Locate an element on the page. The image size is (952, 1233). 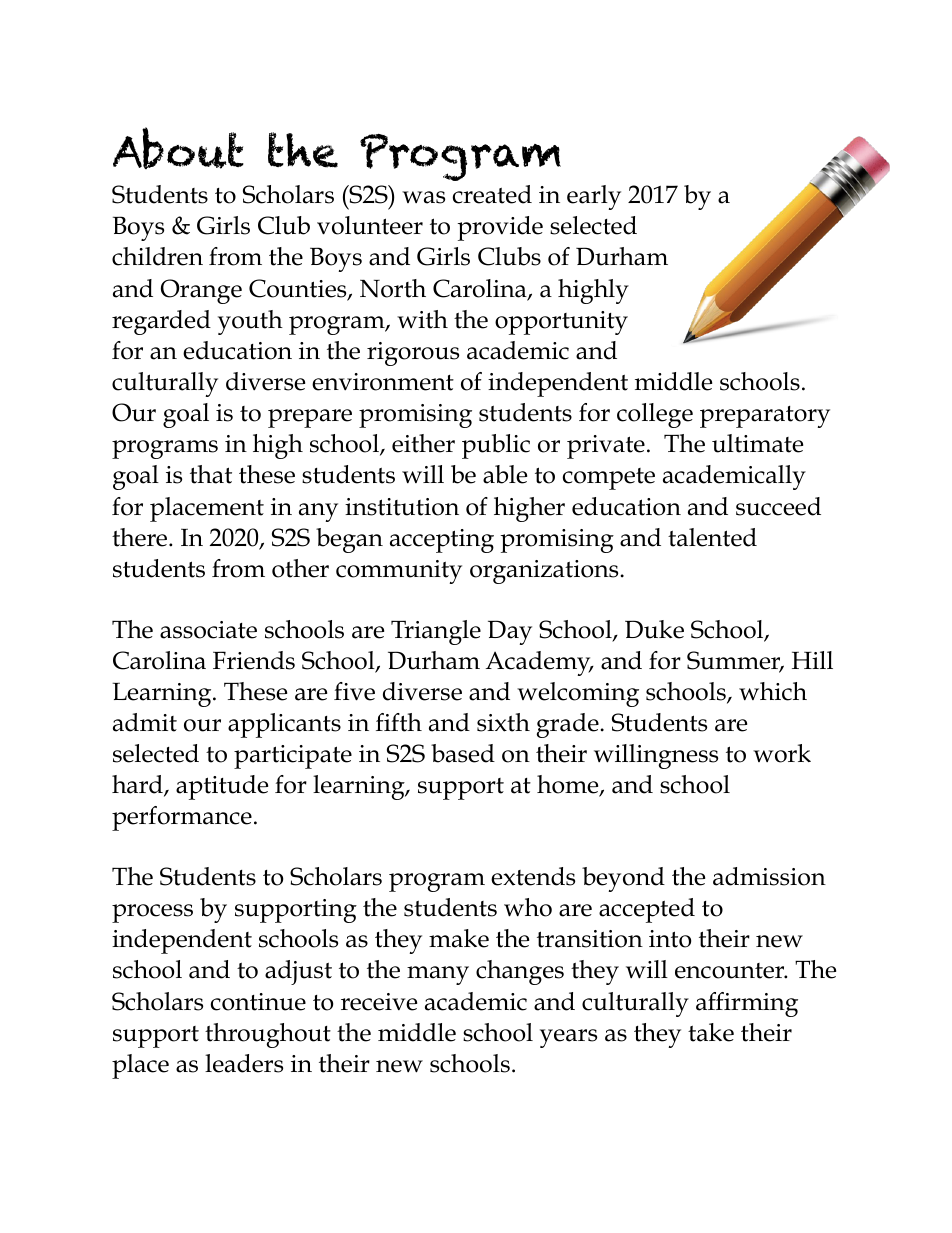
early is located at coordinates (594, 197).
